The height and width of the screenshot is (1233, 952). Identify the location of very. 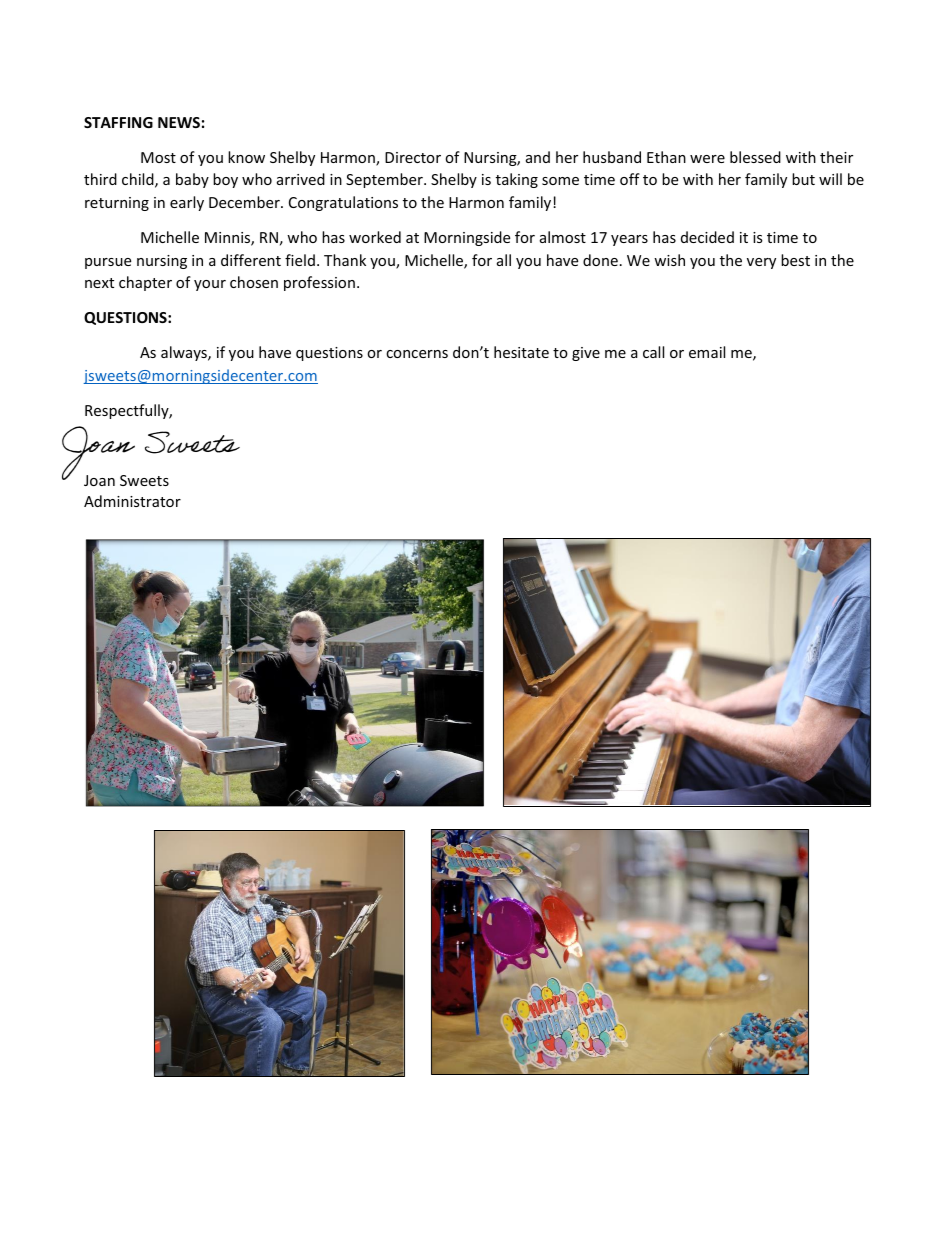
(761, 263).
